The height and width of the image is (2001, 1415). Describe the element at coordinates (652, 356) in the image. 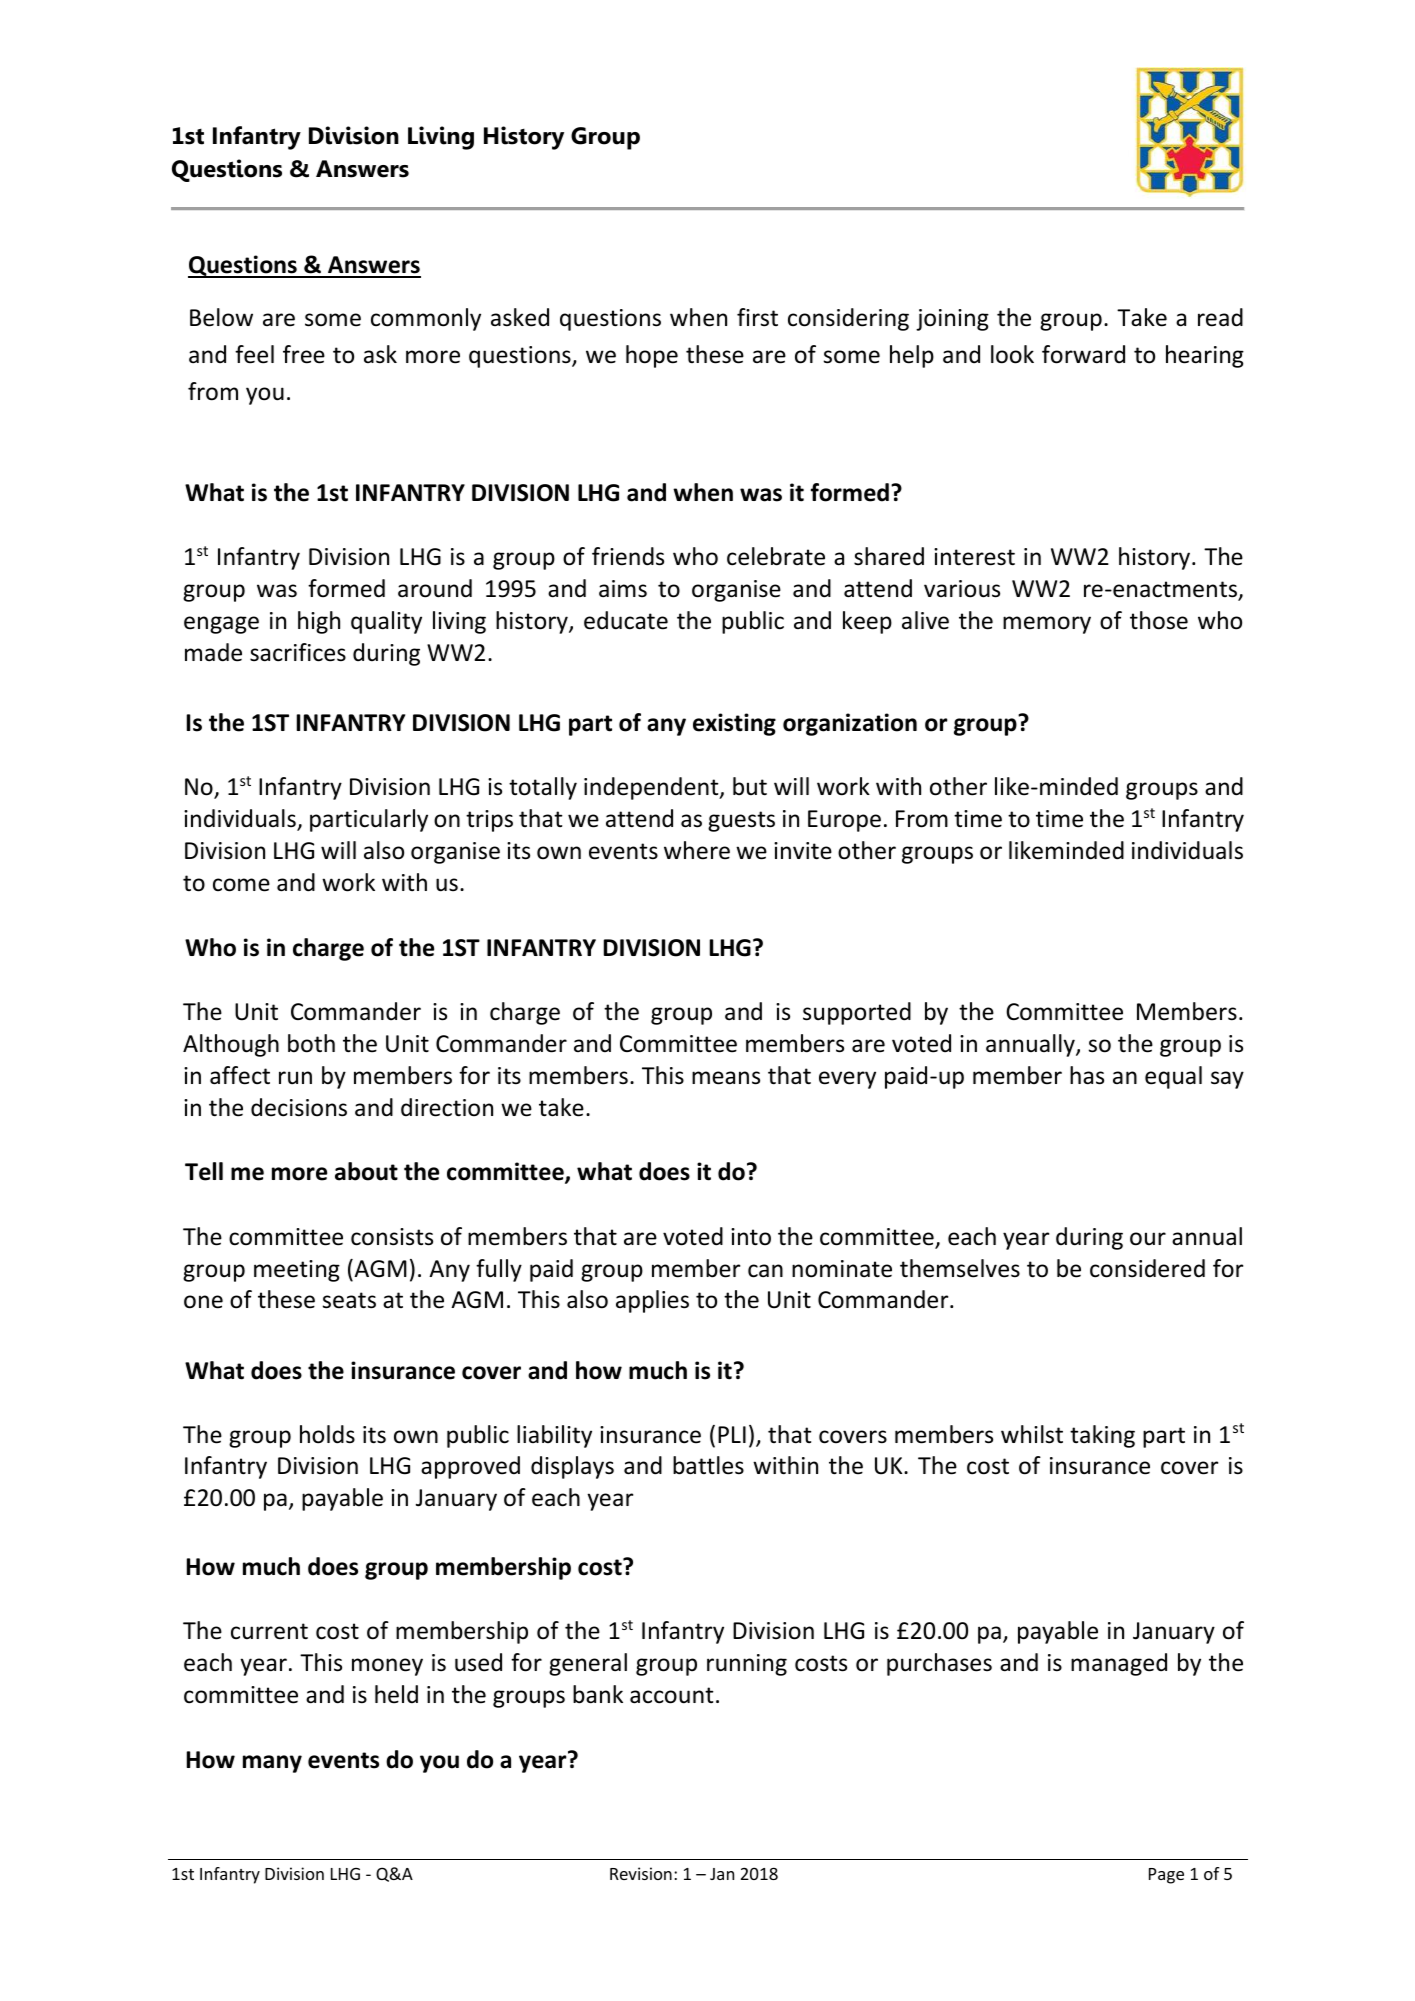

I see `hope` at that location.
